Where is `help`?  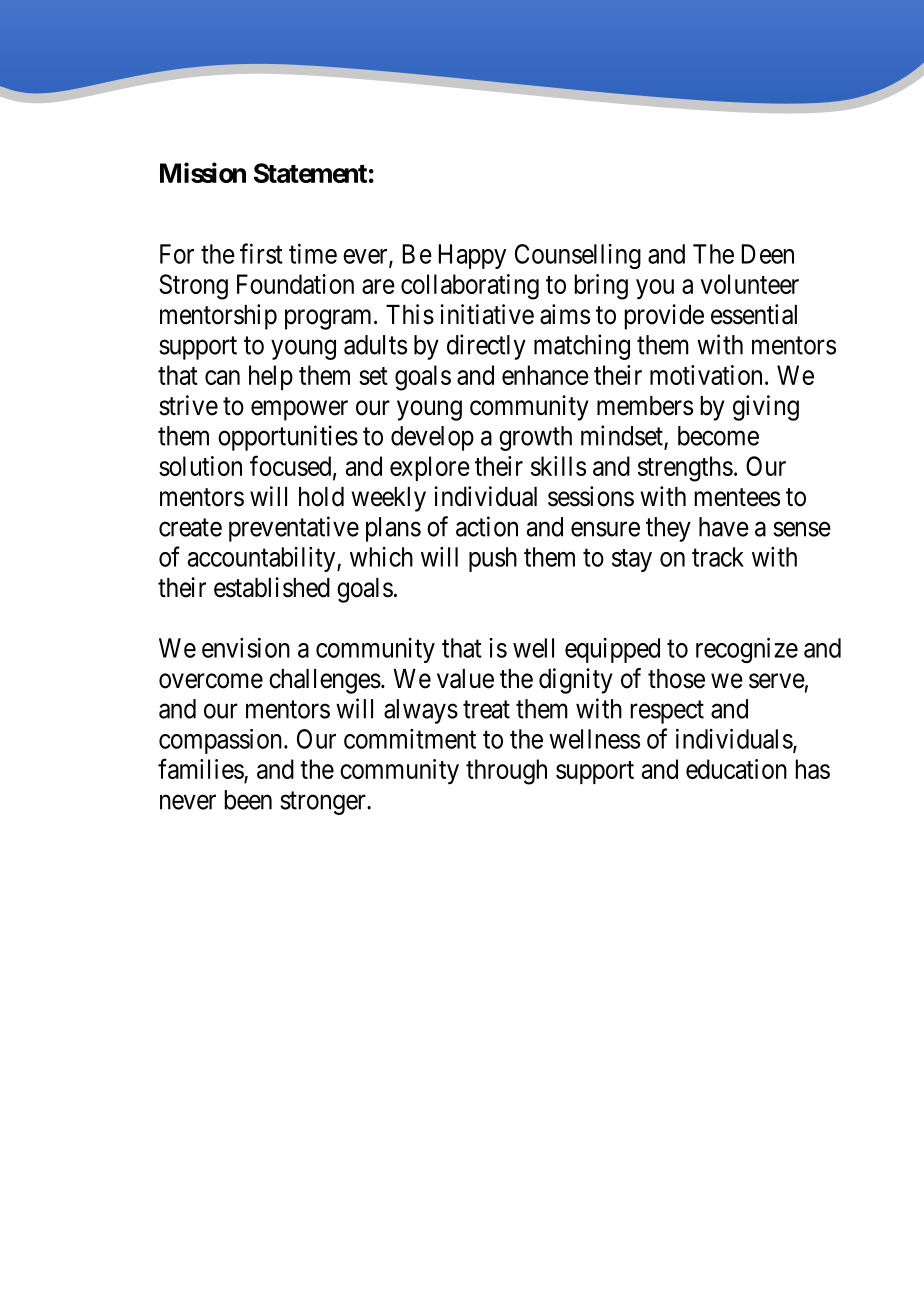
help is located at coordinates (271, 377).
